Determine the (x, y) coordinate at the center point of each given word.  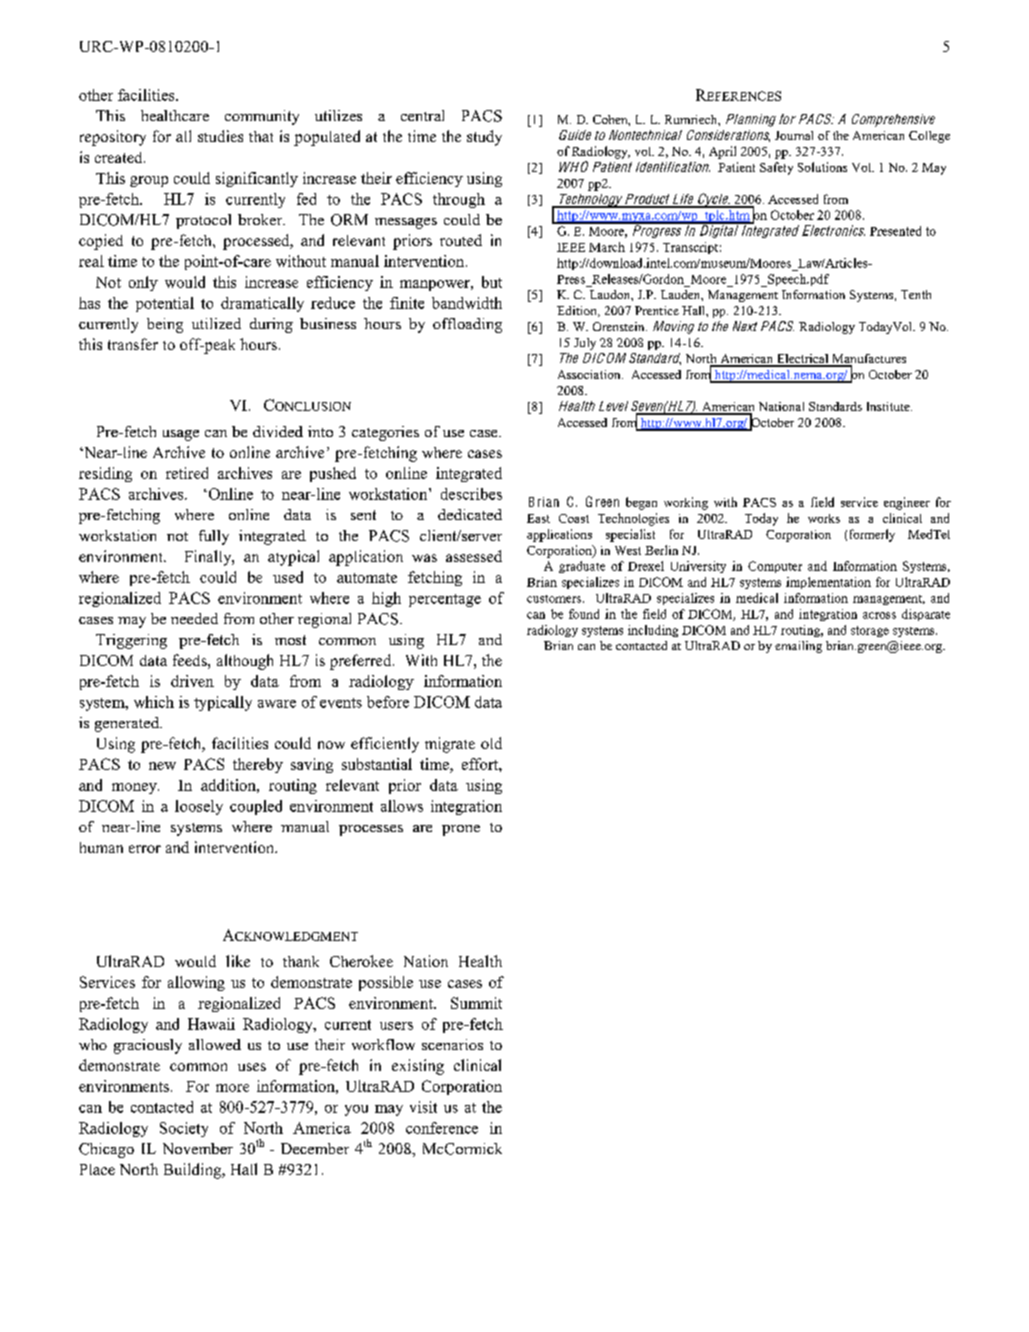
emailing (798, 647)
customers (554, 599)
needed (194, 618)
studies (220, 136)
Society (184, 1129)
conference (442, 1128)
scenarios (452, 1044)
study (484, 138)
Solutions (822, 167)
